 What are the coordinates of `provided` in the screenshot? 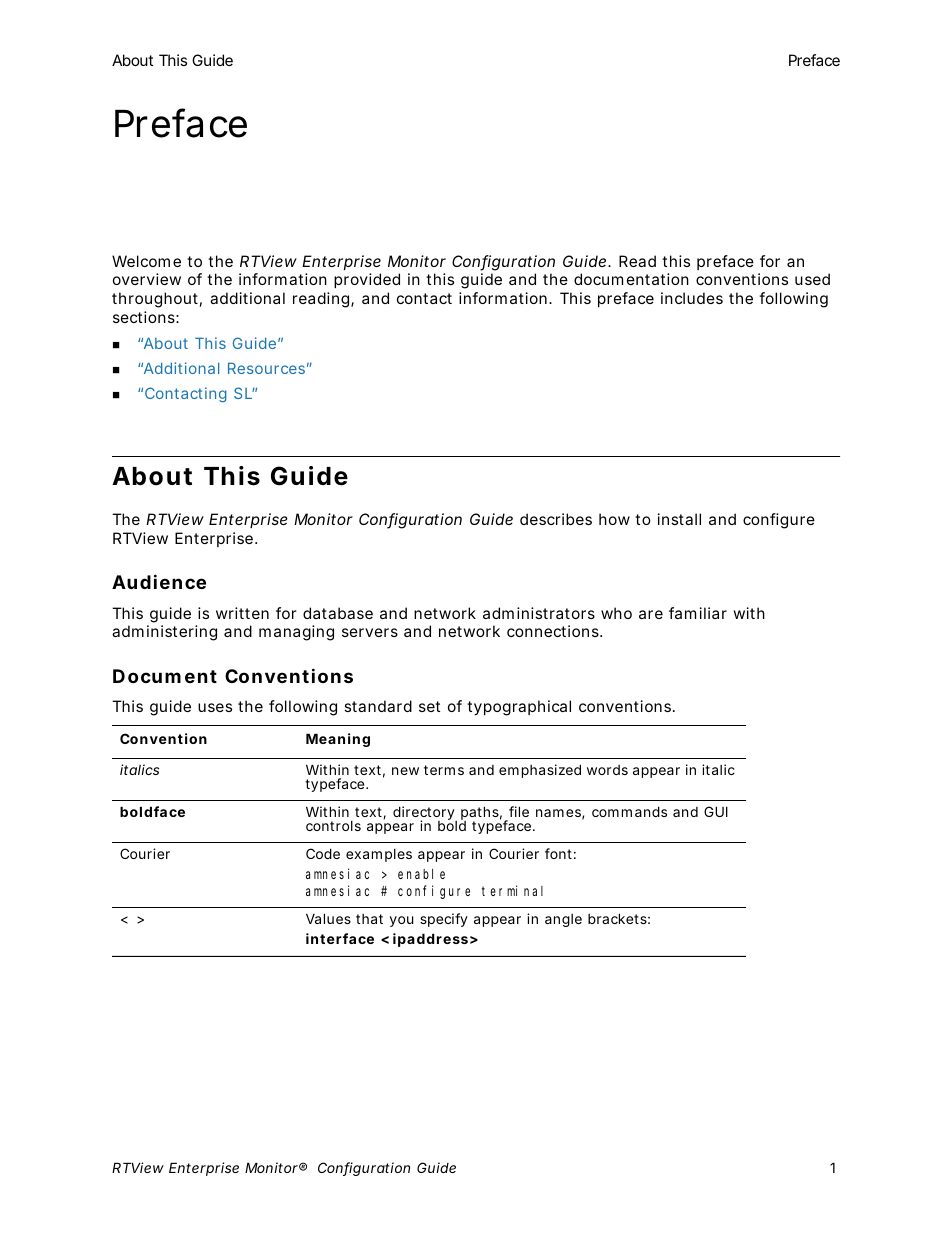 It's located at (367, 280).
